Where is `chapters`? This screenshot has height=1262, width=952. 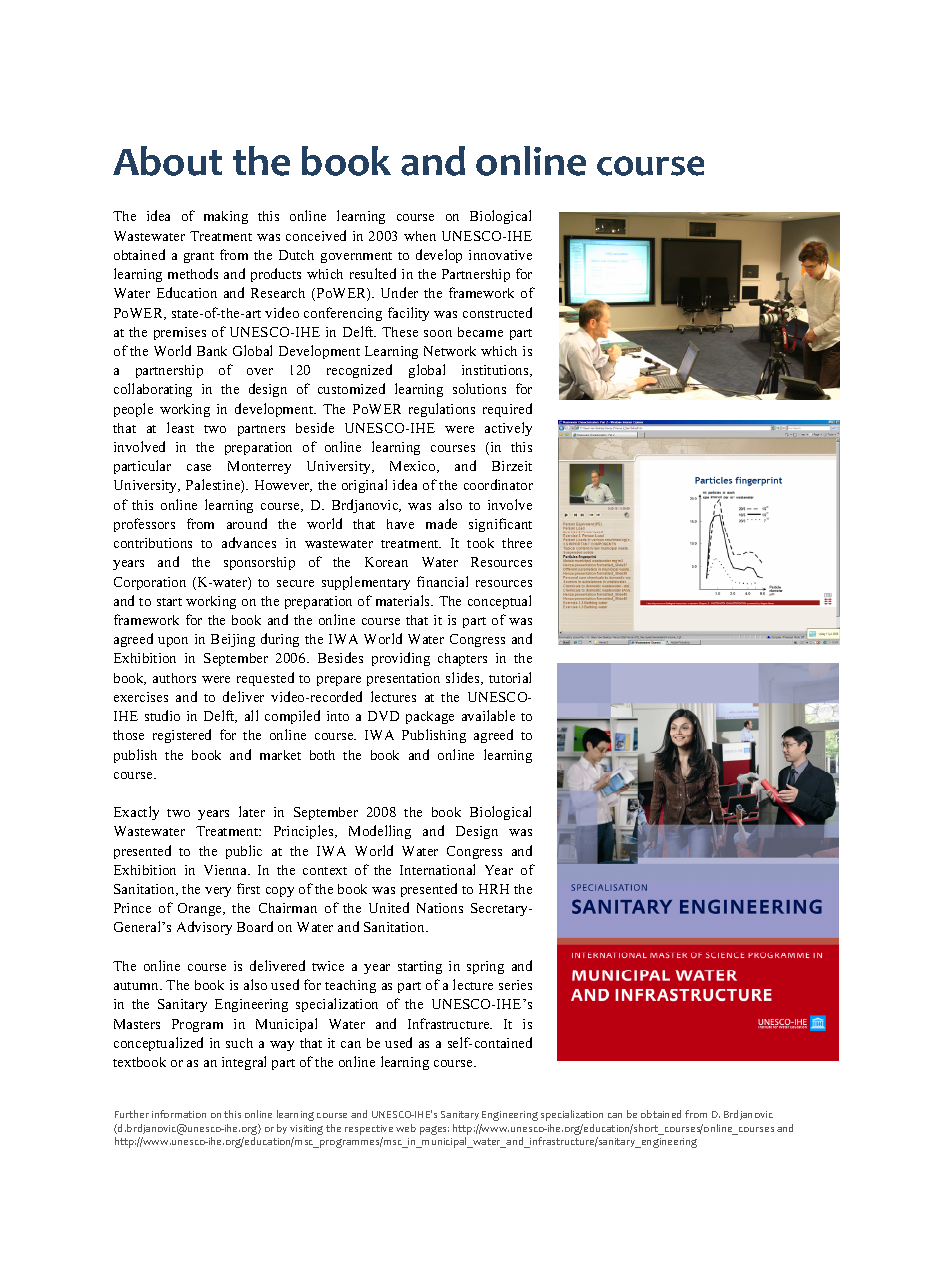 chapters is located at coordinates (462, 659).
